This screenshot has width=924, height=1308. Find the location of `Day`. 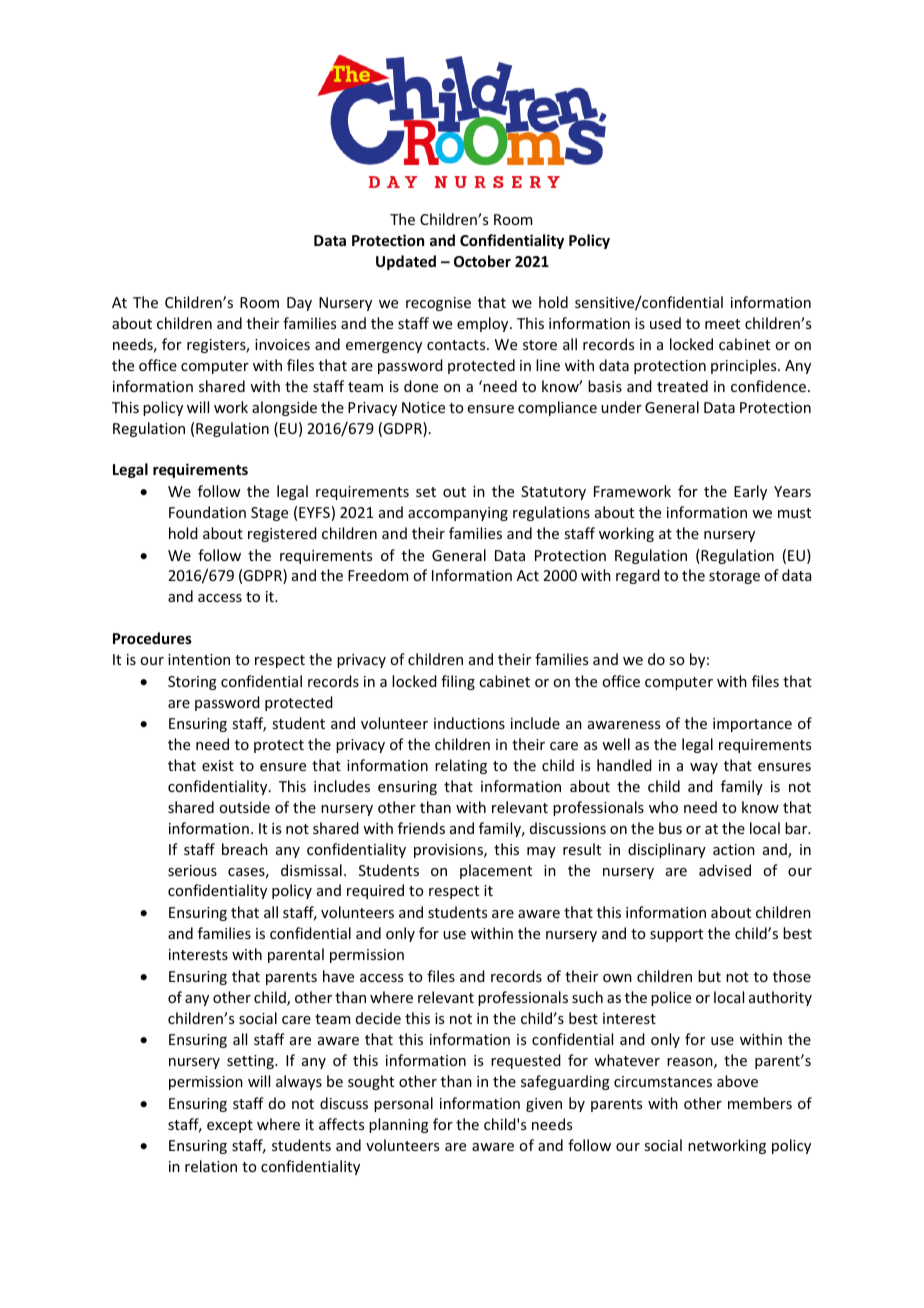

Day is located at coordinates (299, 304).
